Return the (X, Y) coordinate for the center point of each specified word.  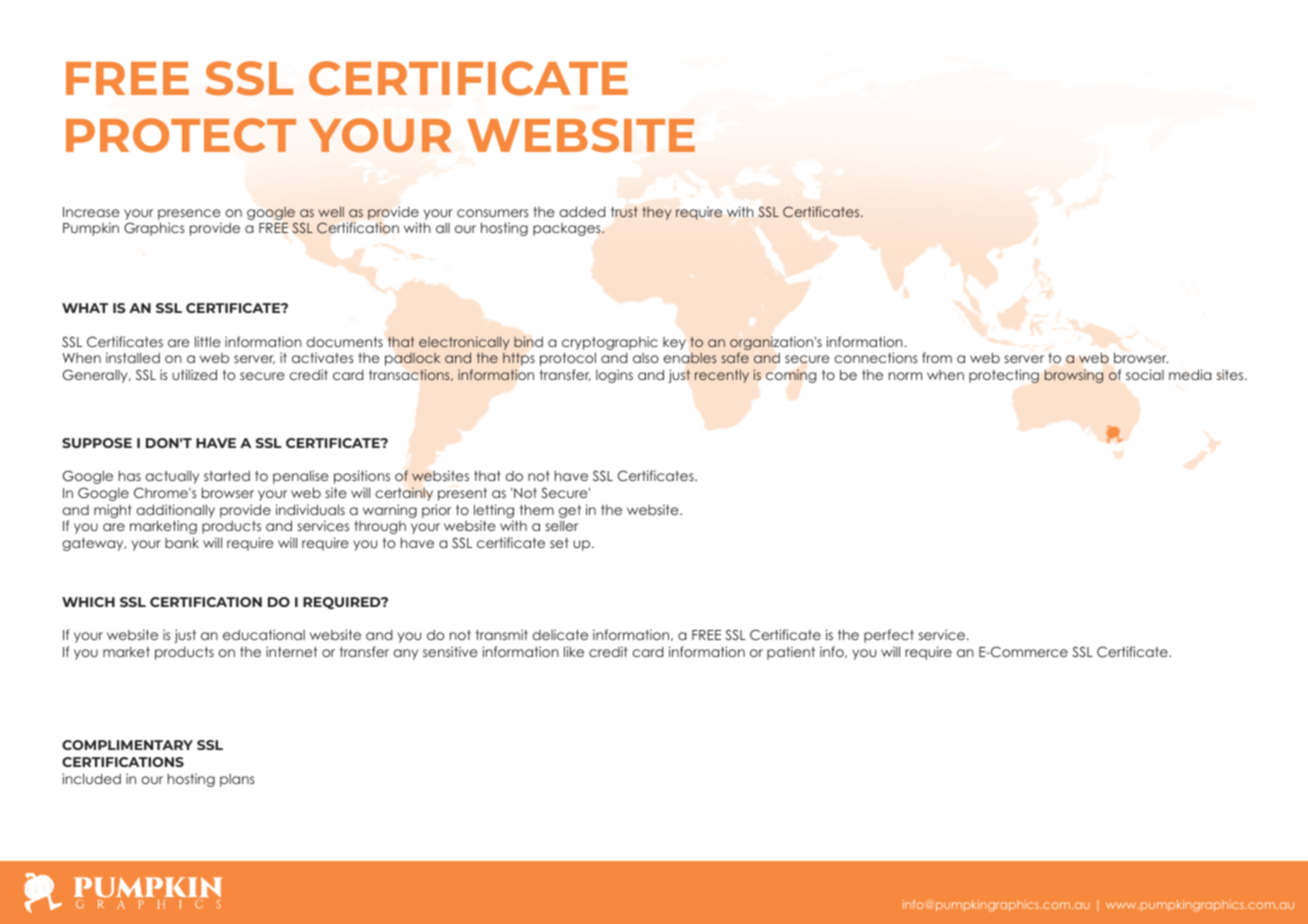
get (570, 511)
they (656, 213)
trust (624, 212)
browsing (1074, 376)
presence (189, 214)
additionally (175, 511)
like (574, 651)
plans (237, 780)
